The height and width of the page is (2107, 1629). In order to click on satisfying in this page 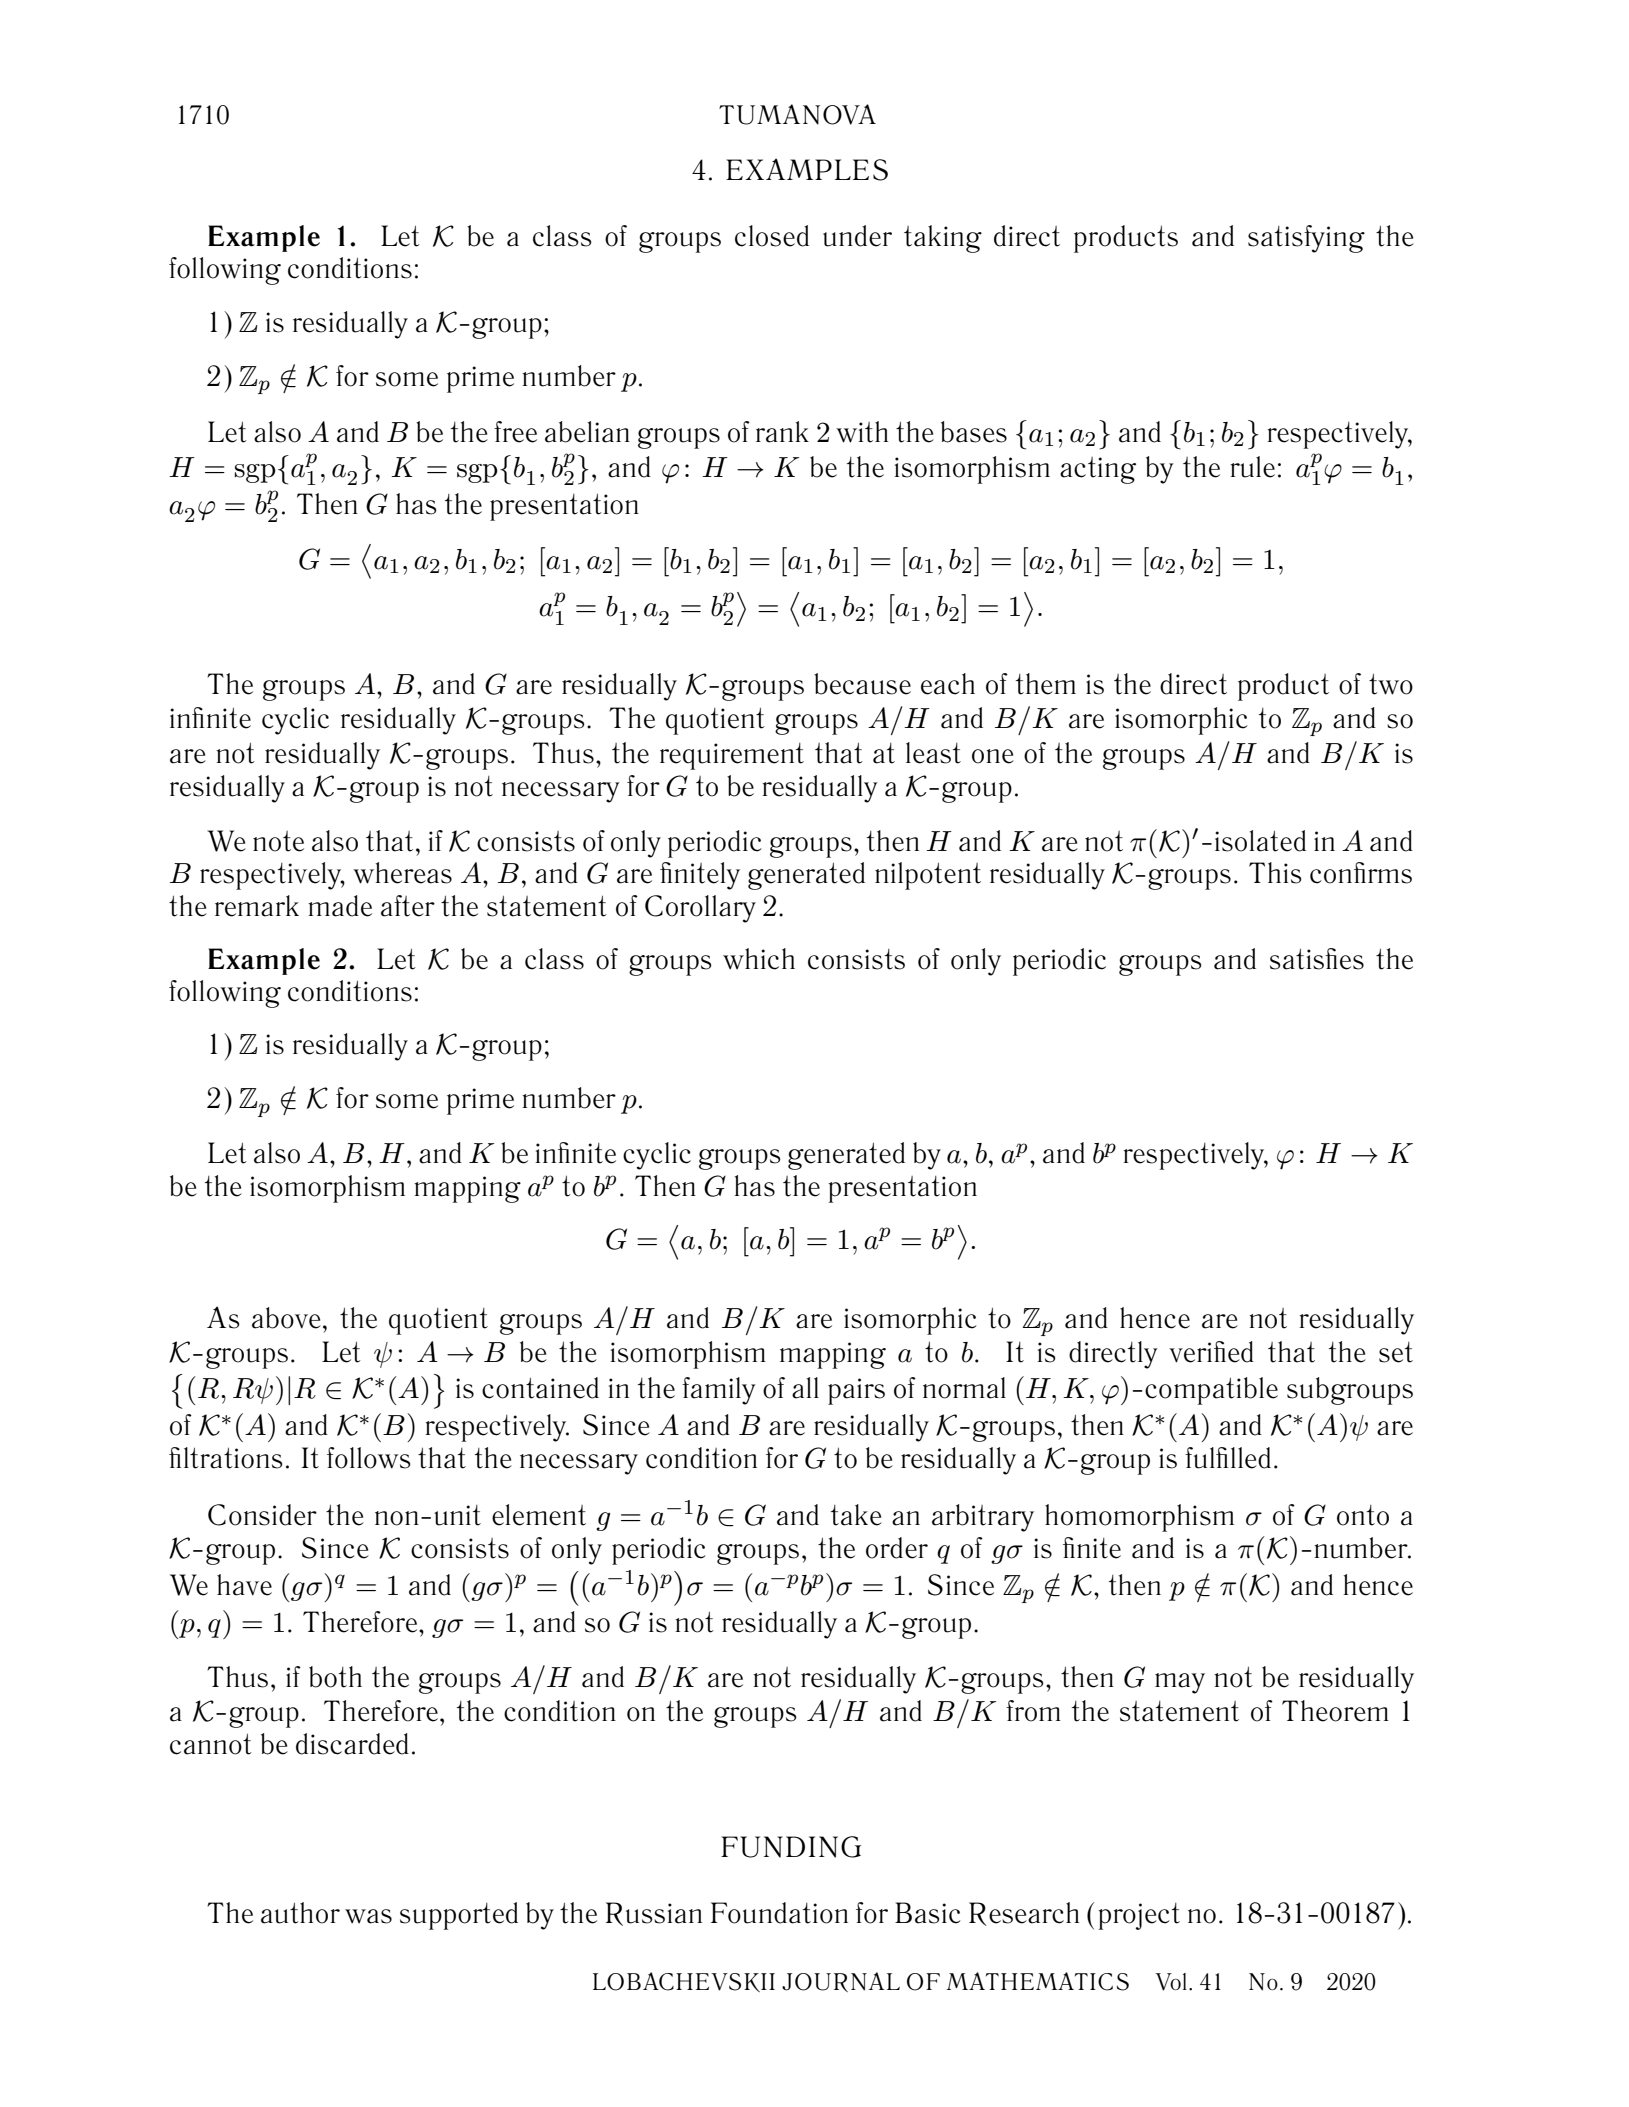, I will do `click(1306, 239)`.
